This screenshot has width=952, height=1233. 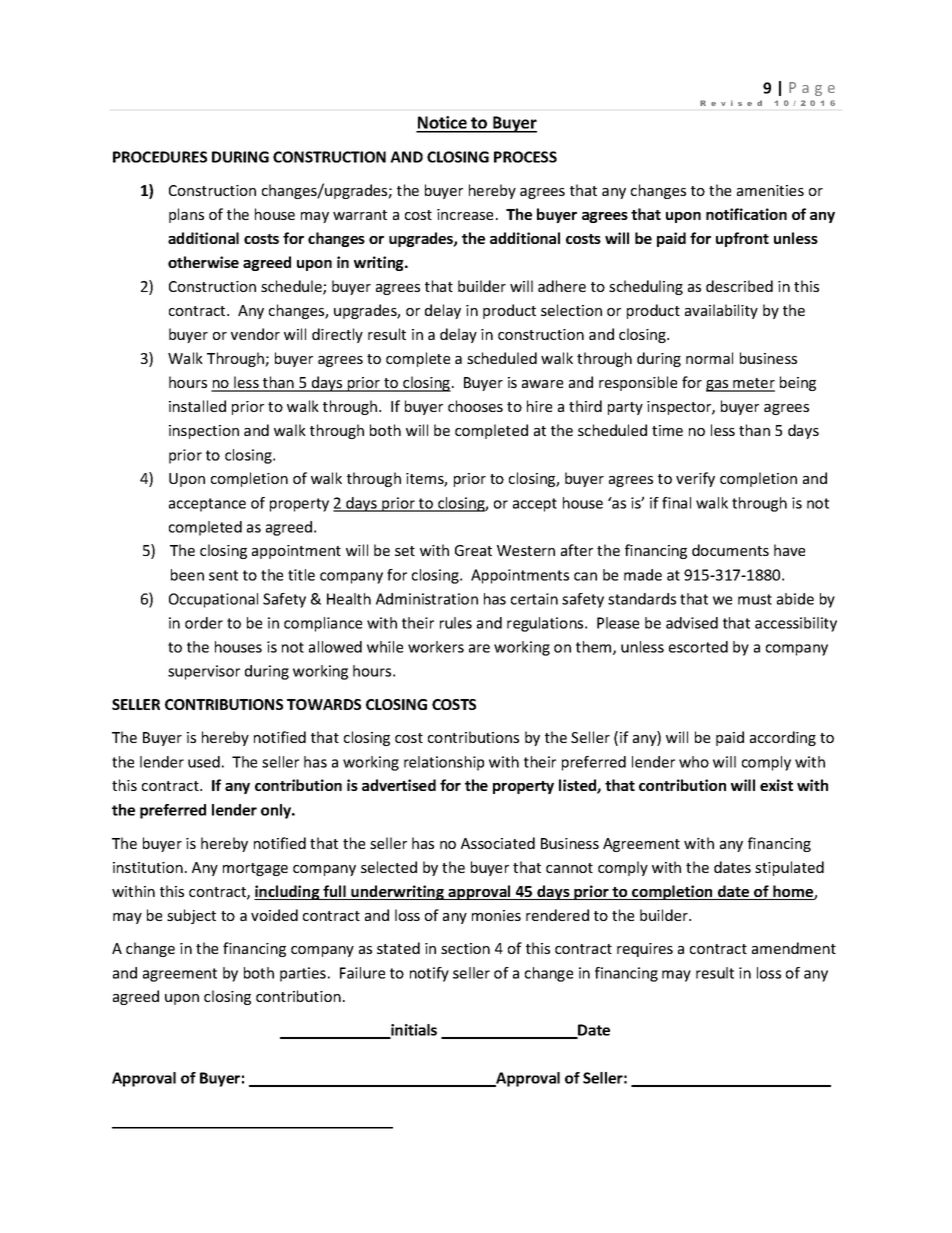 I want to click on amenities, so click(x=770, y=190).
